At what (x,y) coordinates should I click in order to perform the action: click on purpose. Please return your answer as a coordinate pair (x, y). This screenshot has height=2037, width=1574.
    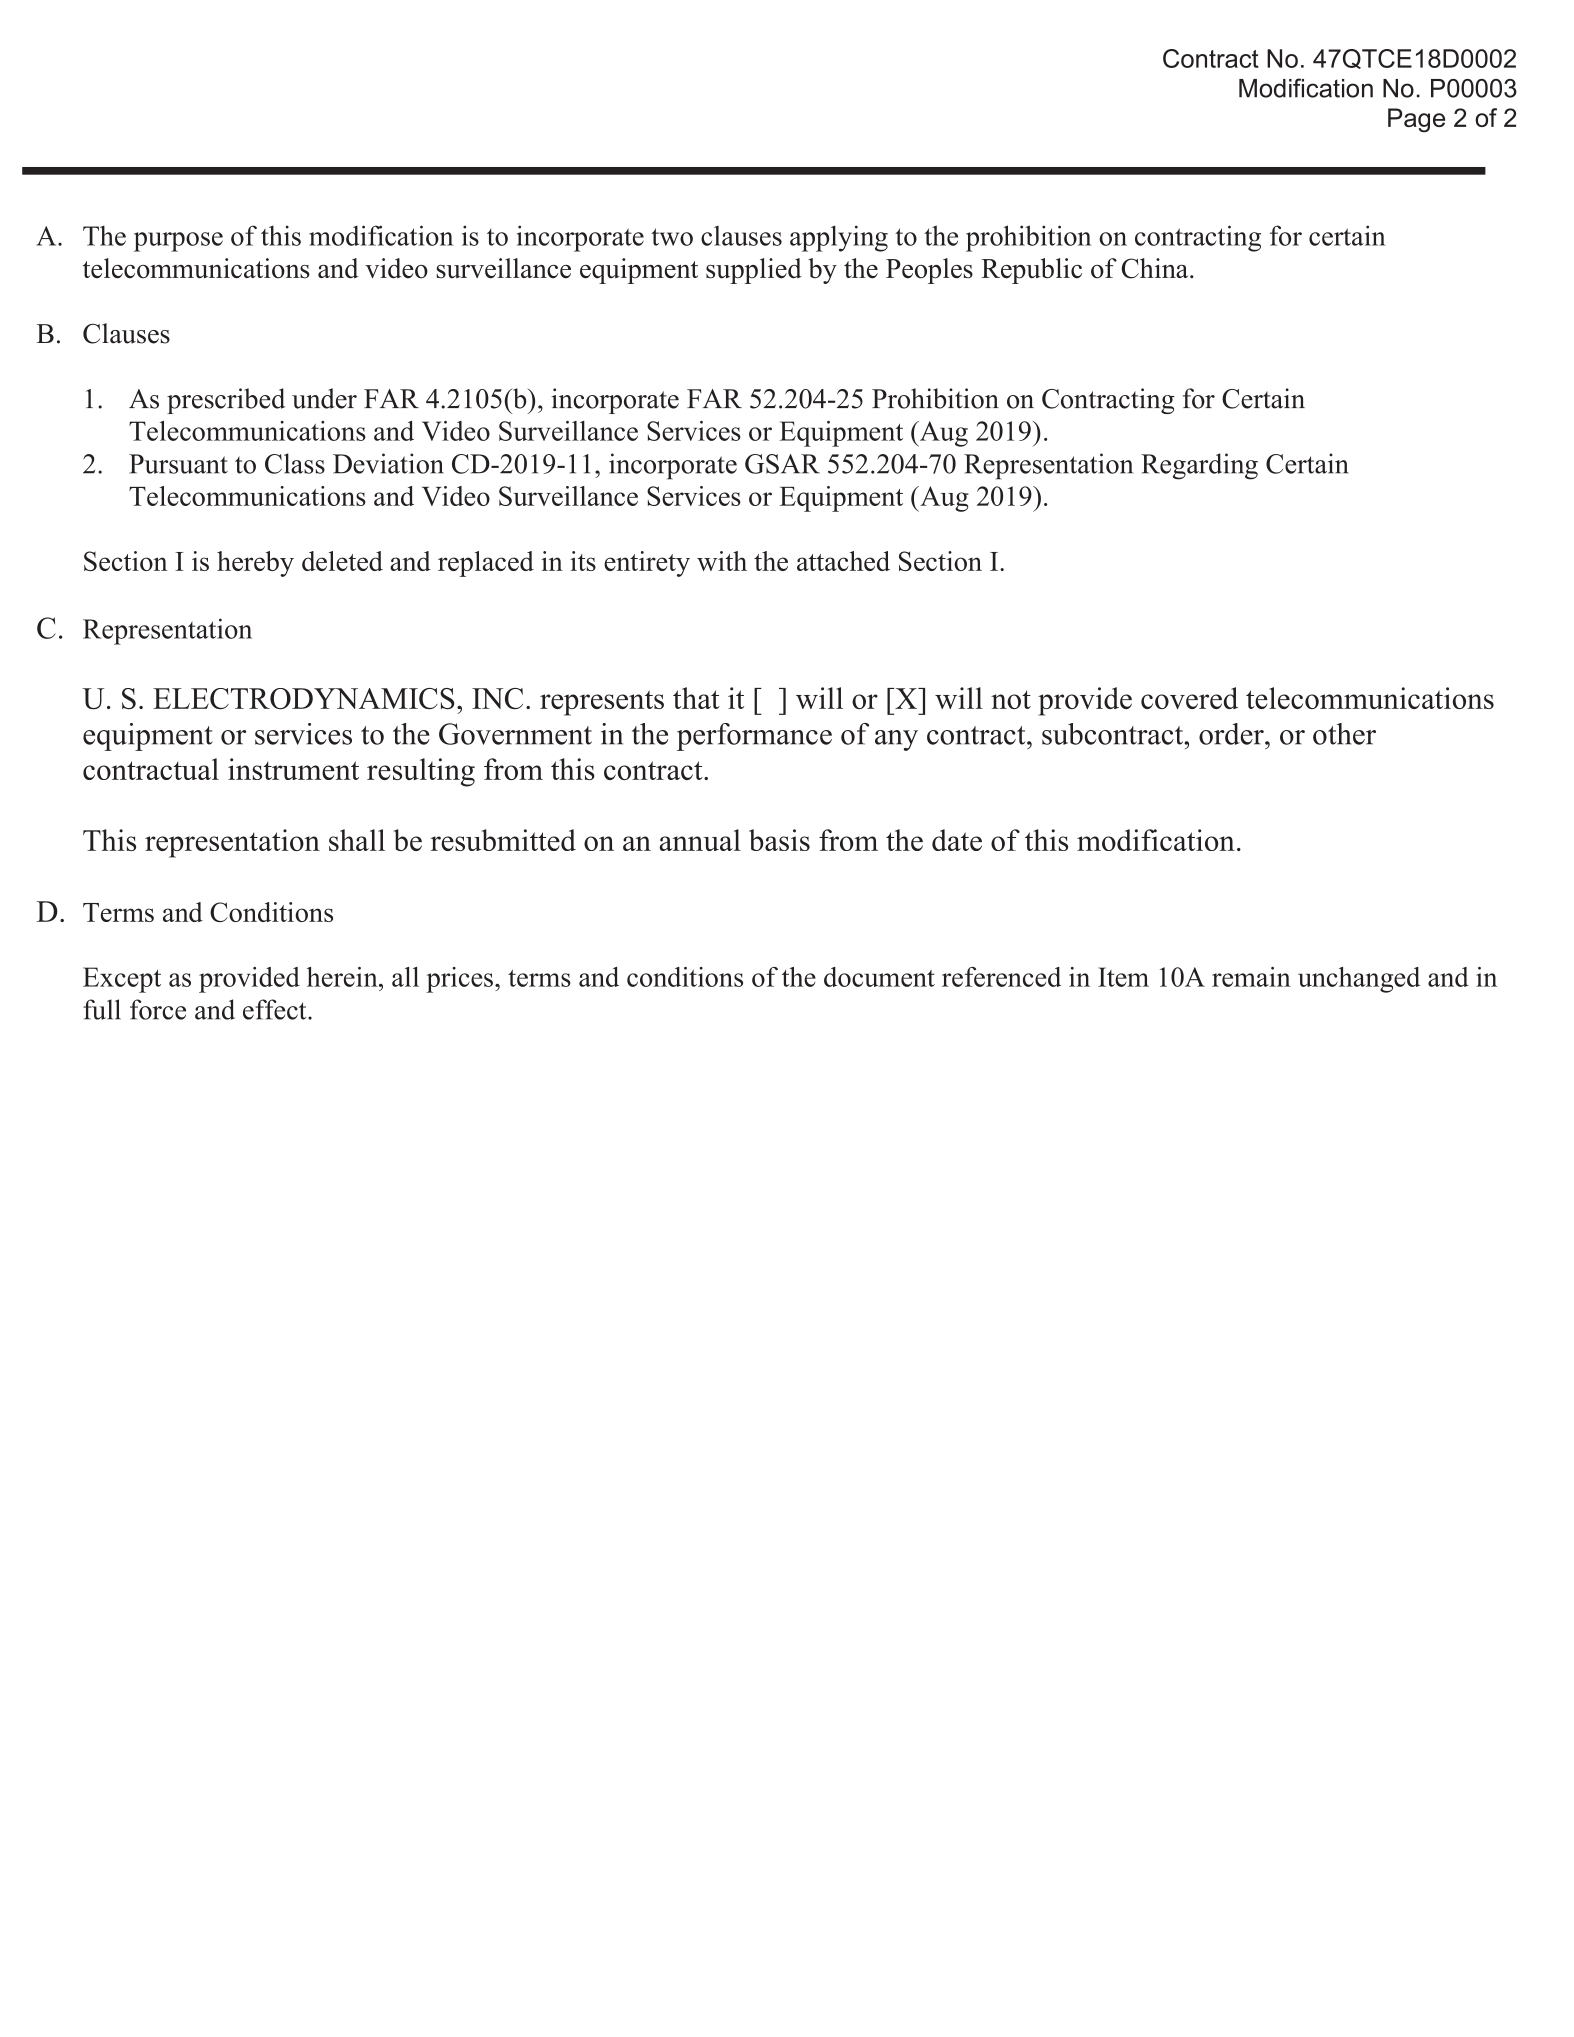
    Looking at the image, I should click on (178, 242).
